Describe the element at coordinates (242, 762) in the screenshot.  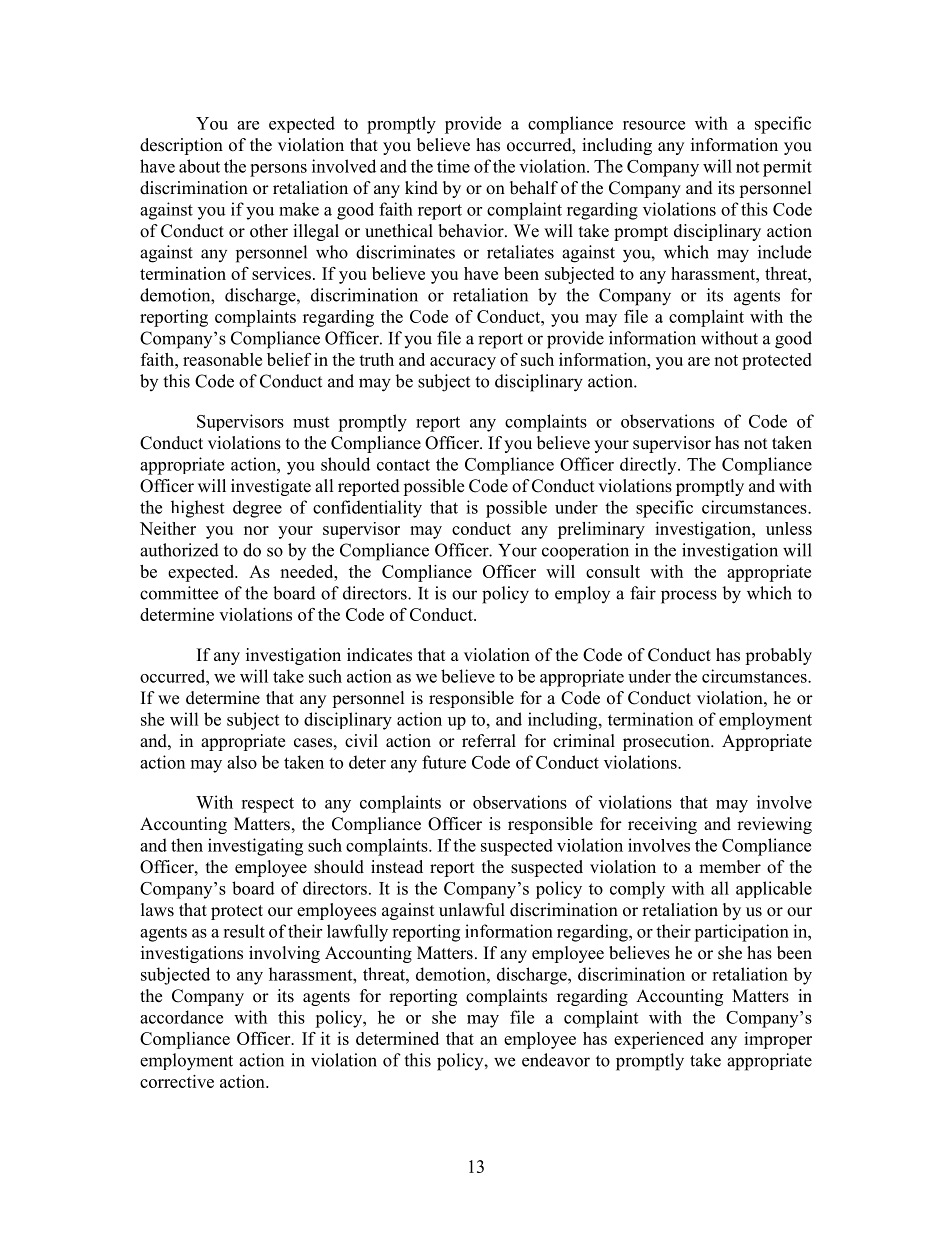
I see `also` at that location.
